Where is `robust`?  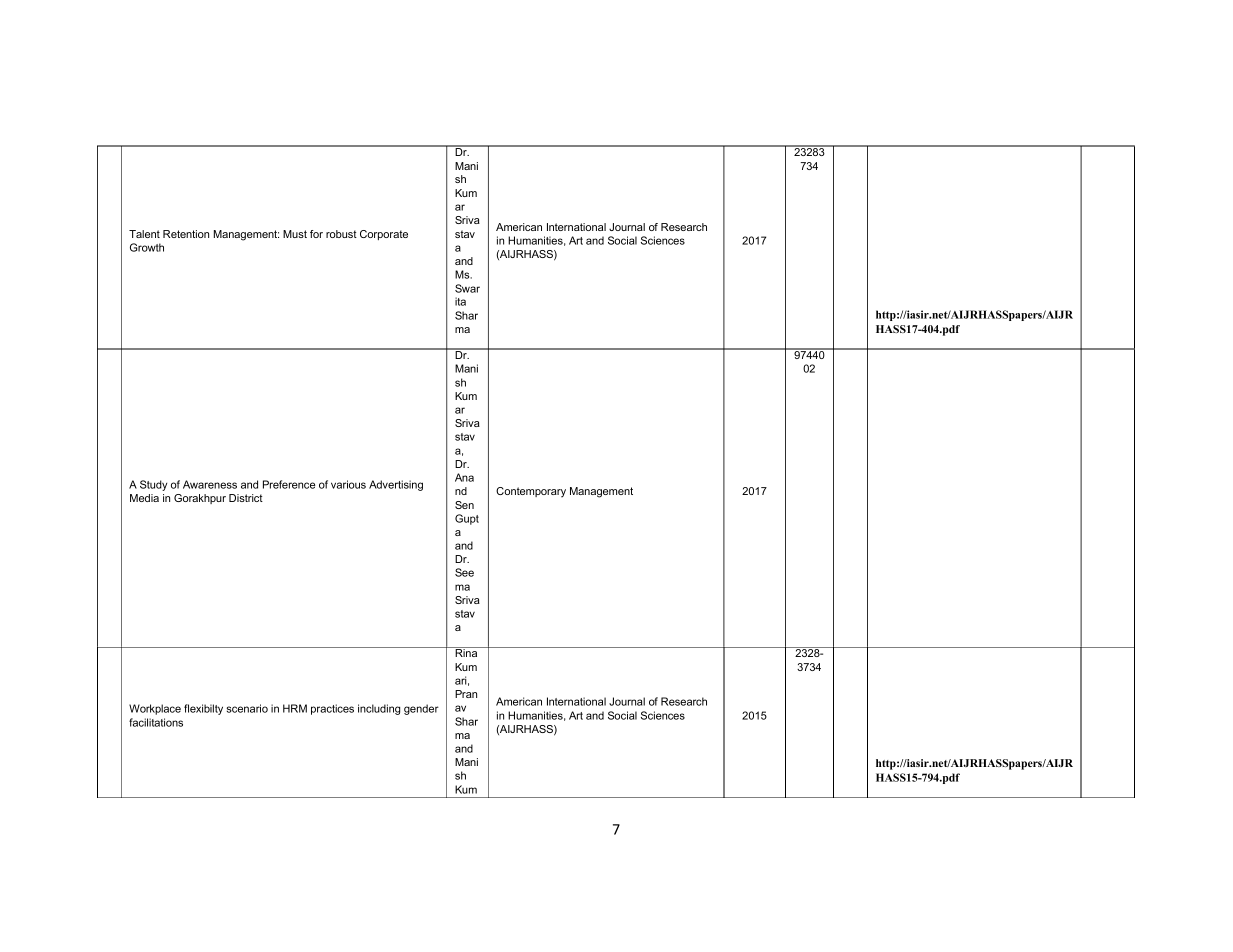
robust is located at coordinates (341, 234).
